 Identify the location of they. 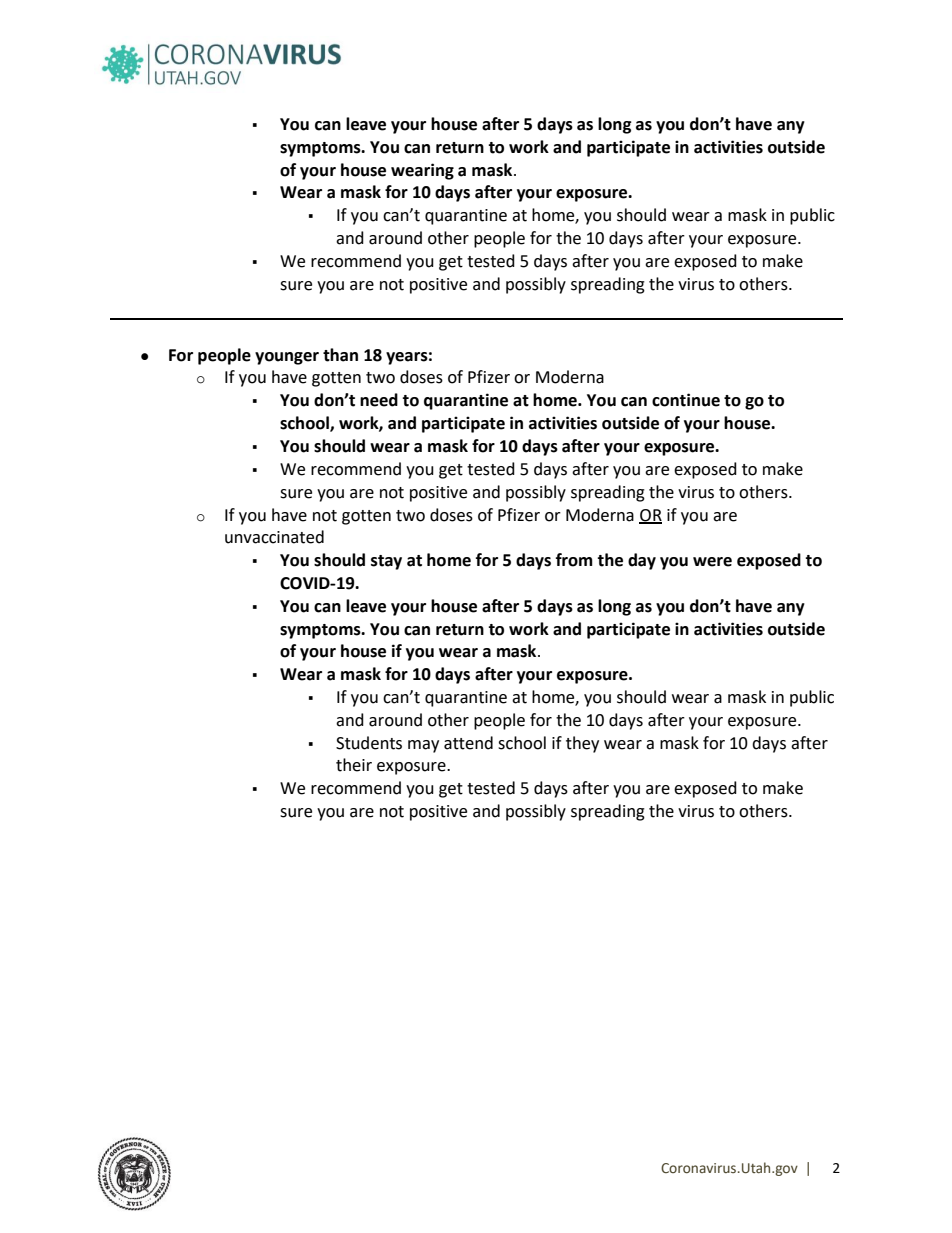
(582, 744).
